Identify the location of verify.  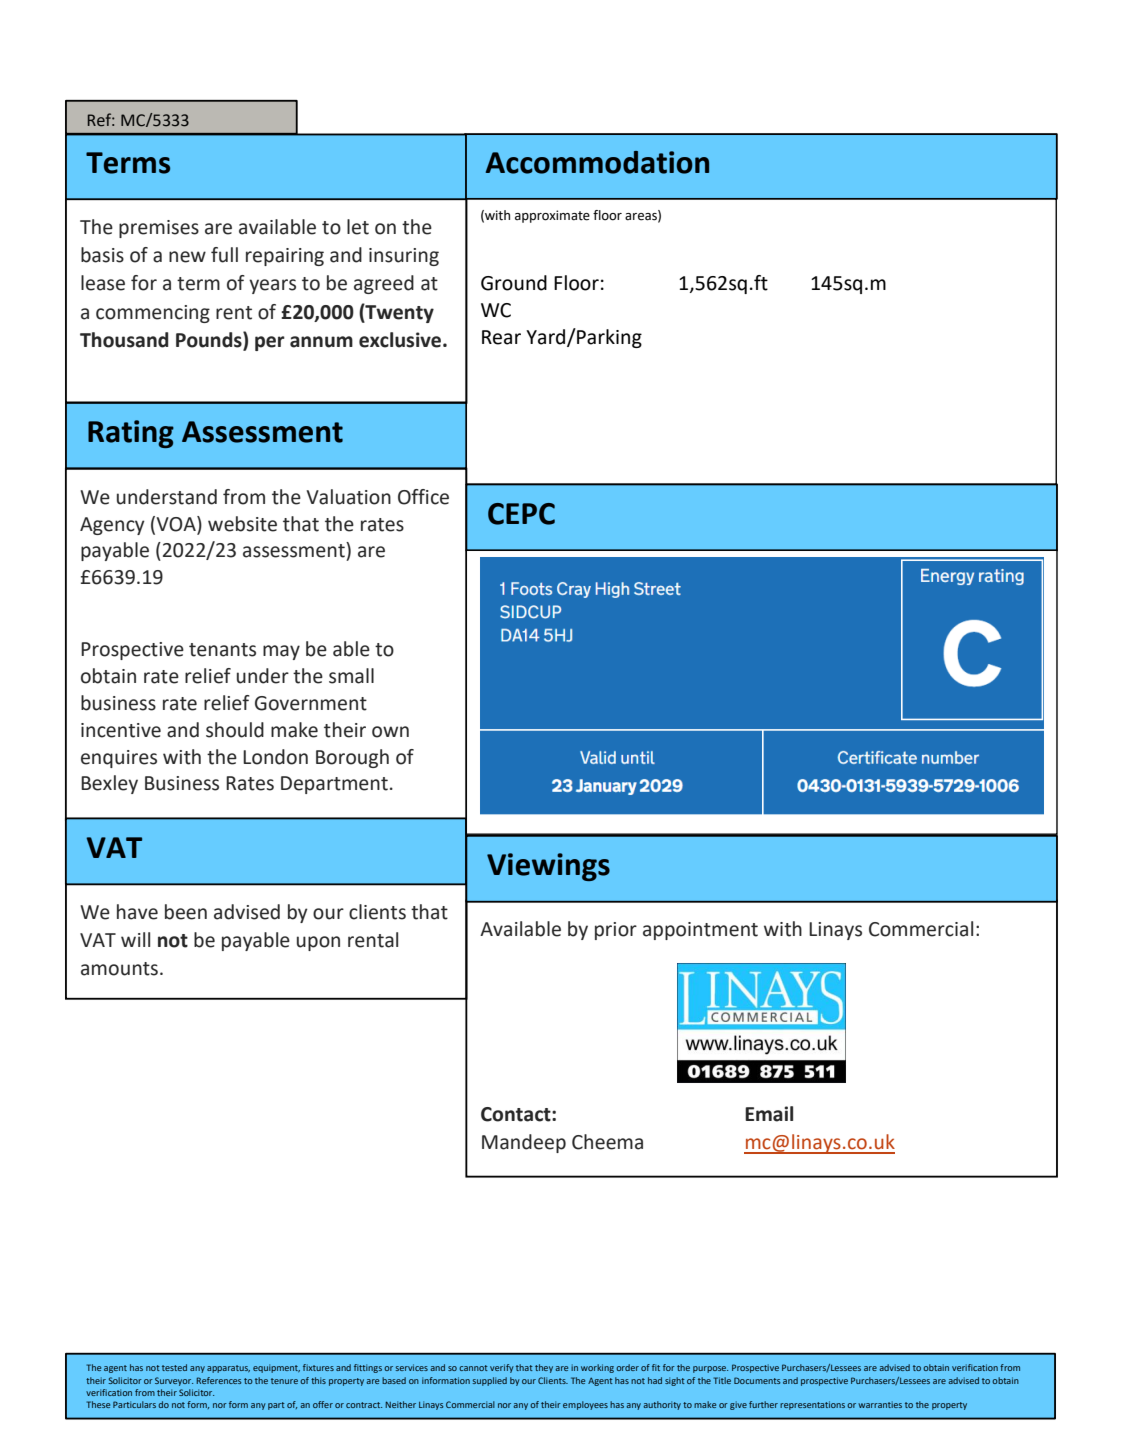
(502, 1368).
